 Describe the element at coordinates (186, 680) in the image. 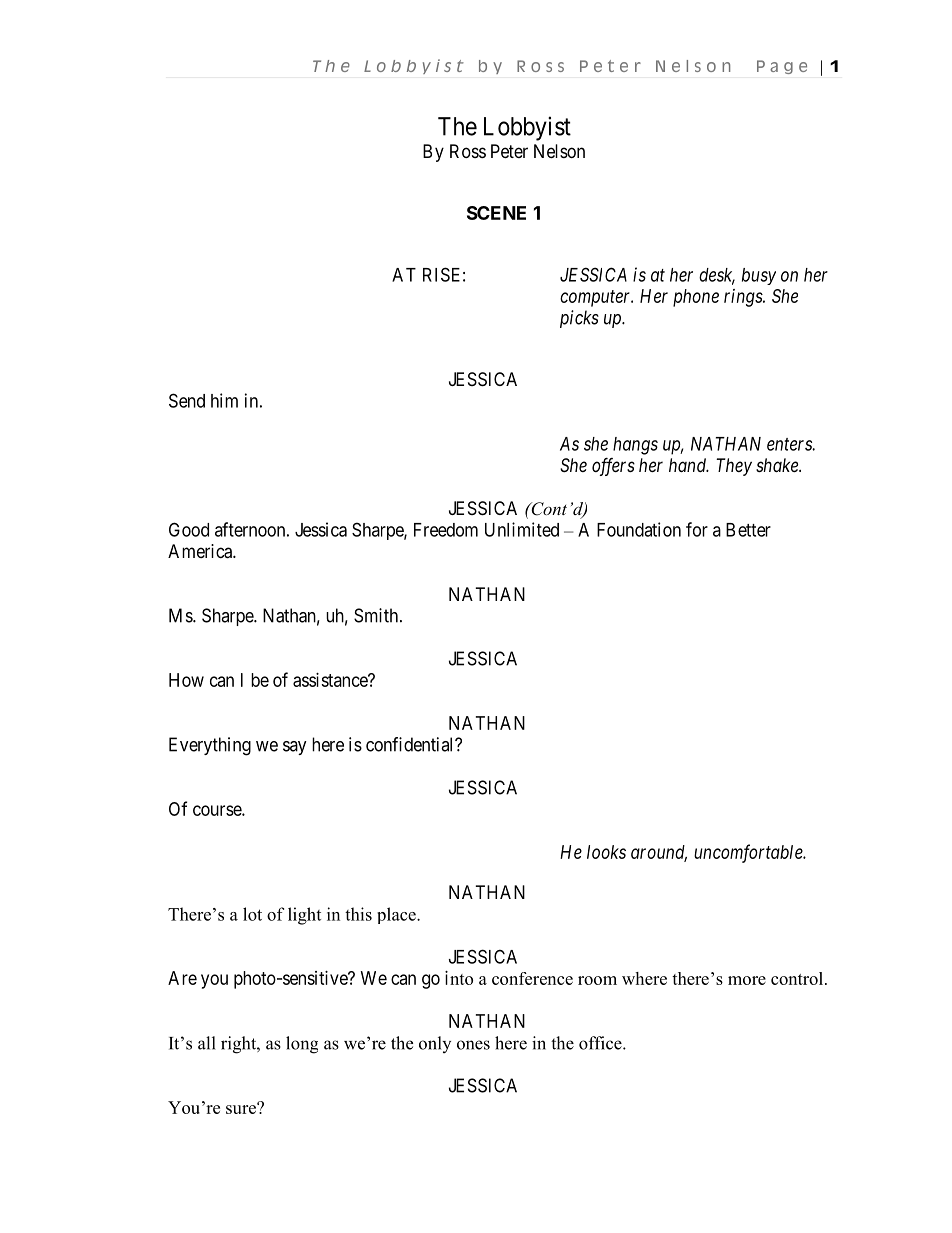

I see `How` at that location.
